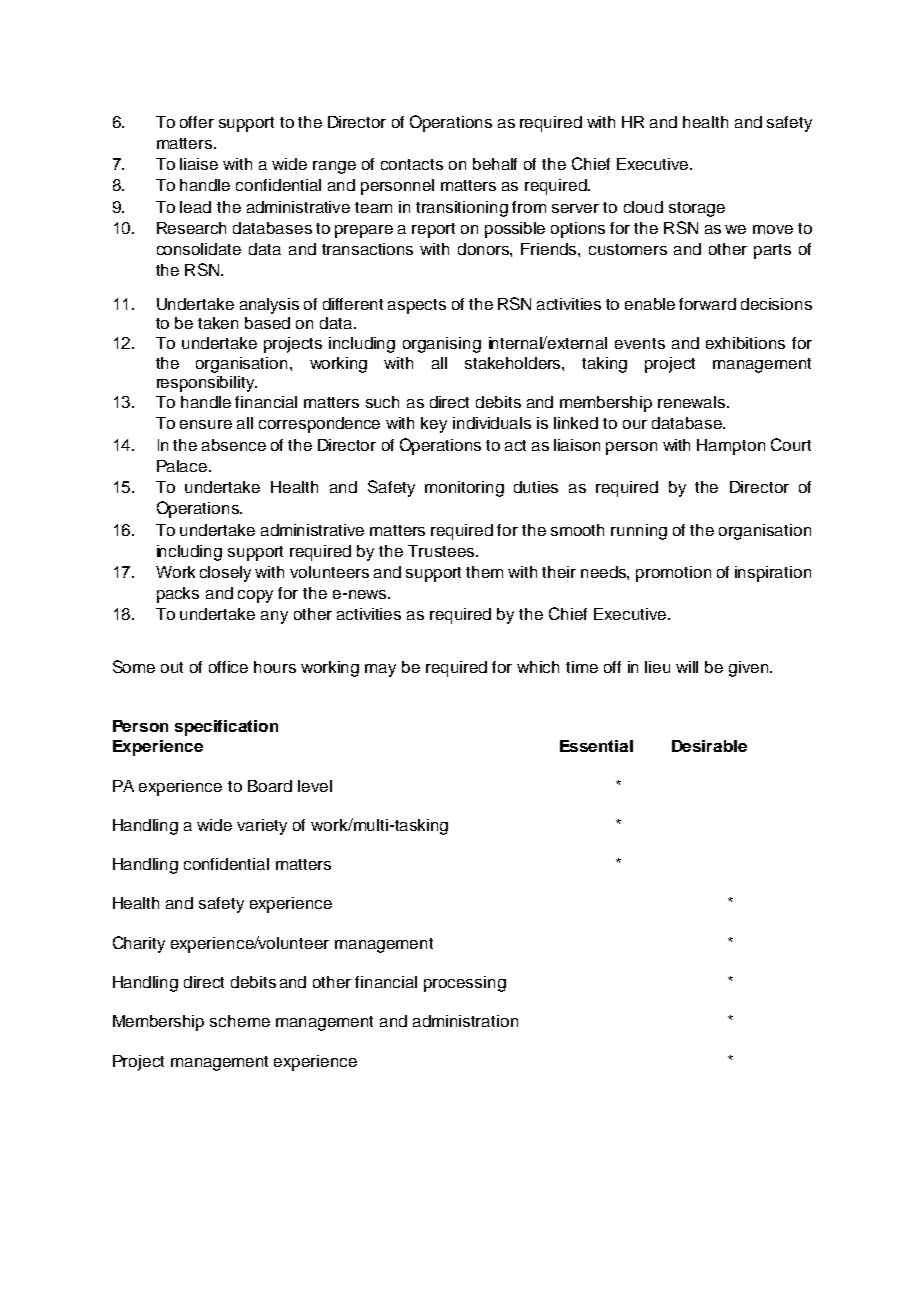  Describe the element at coordinates (687, 667) in the document. I see `will` at that location.
